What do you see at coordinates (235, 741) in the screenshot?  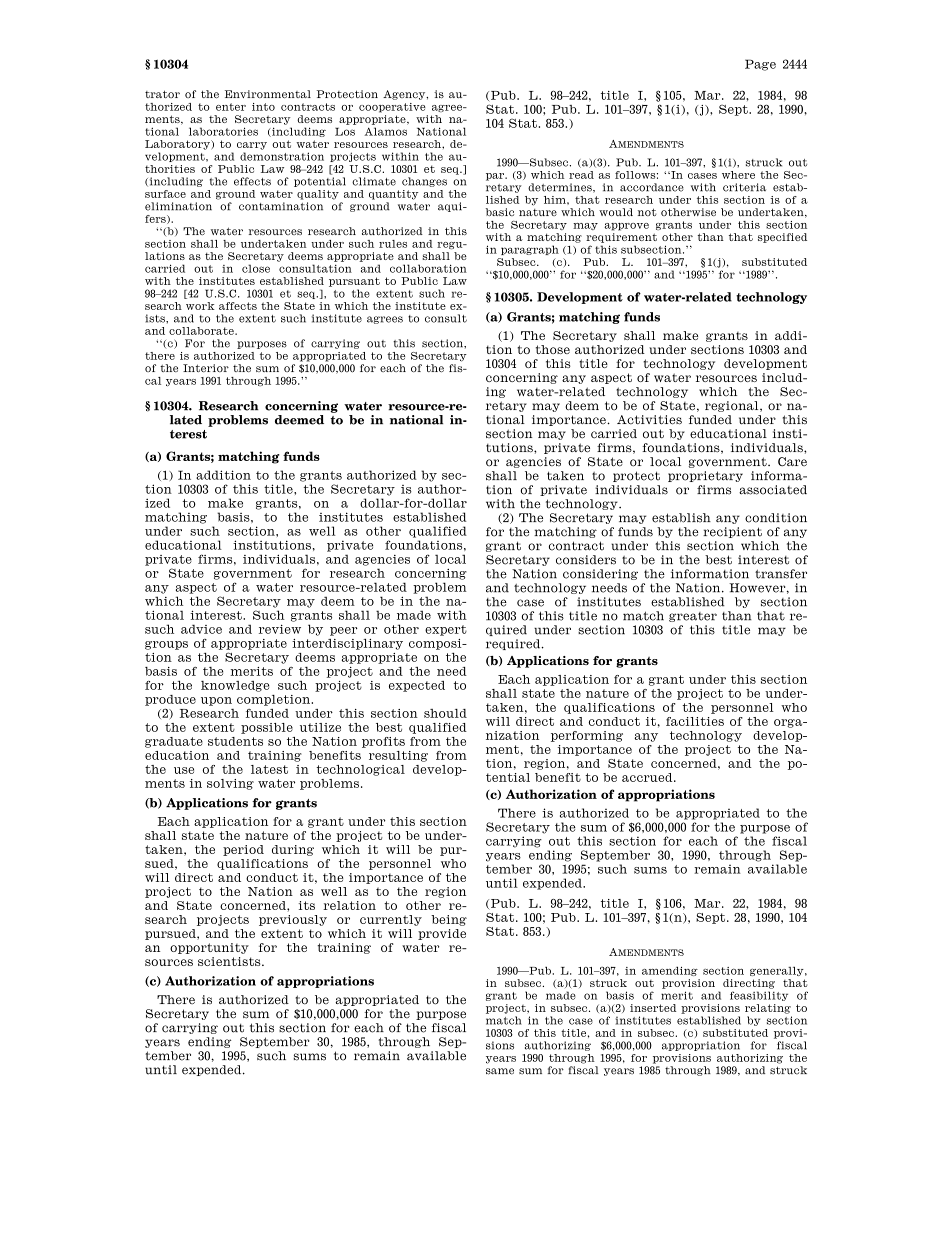 I see `students` at bounding box center [235, 741].
